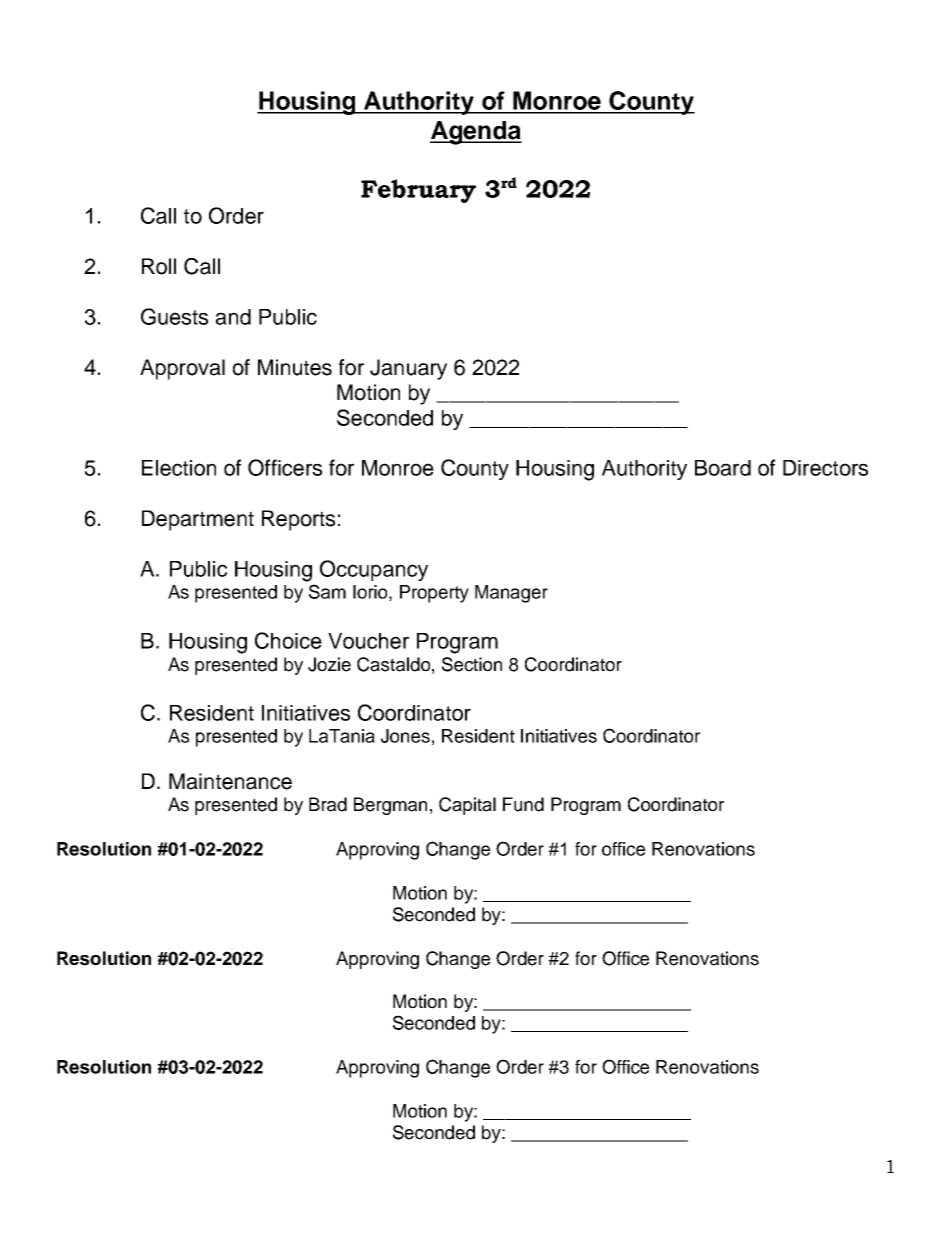 Image resolution: width=952 pixels, height=1233 pixels. Describe the element at coordinates (511, 594) in the page. I see `Manager` at that location.
